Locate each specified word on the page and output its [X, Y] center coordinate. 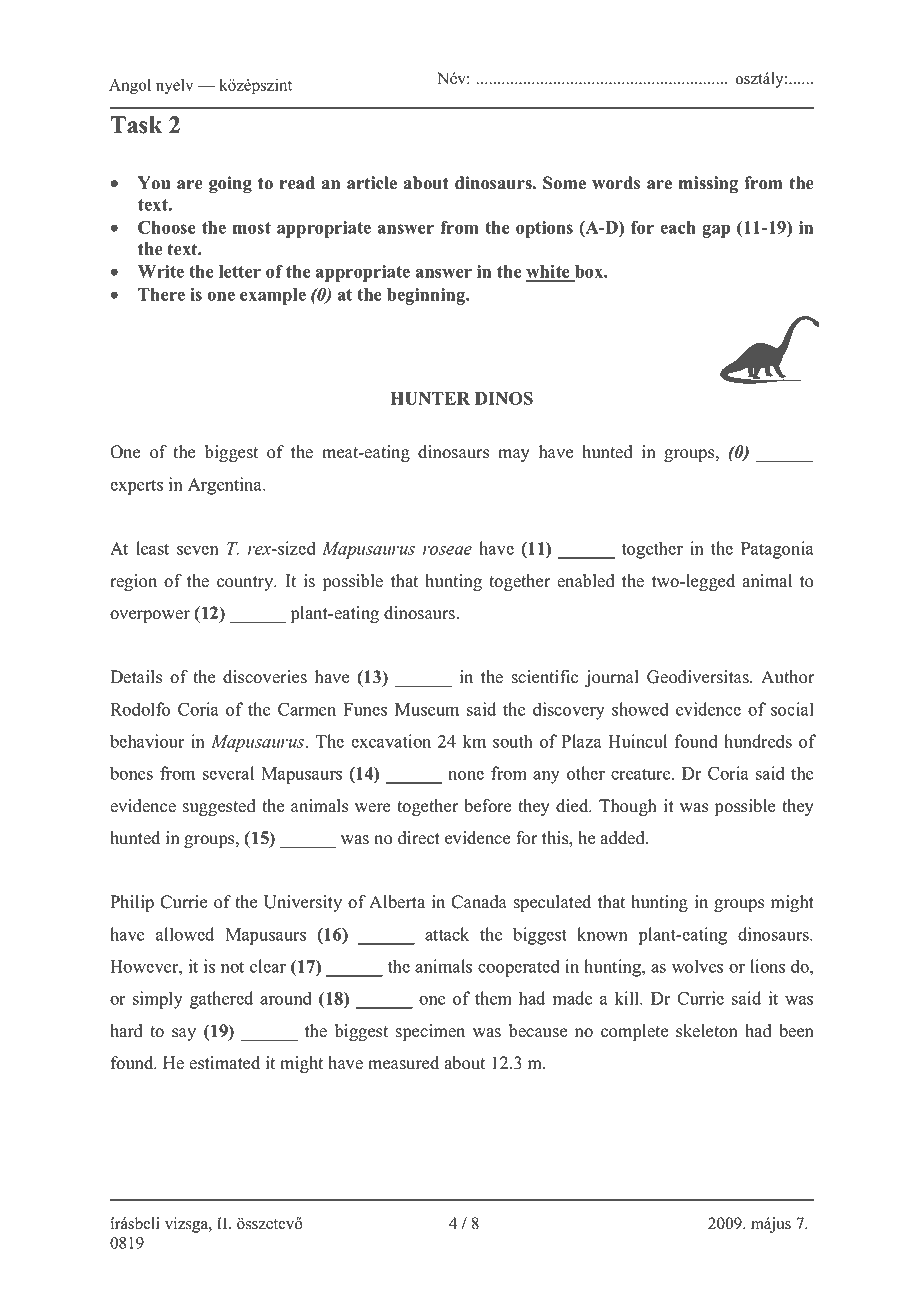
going [230, 184]
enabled [586, 581]
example [273, 296]
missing [708, 184]
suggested [219, 807]
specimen [430, 1032]
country [246, 583]
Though [628, 807]
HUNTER [430, 398]
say [184, 1034]
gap [716, 231]
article [372, 183]
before [487, 806]
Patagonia [777, 550]
